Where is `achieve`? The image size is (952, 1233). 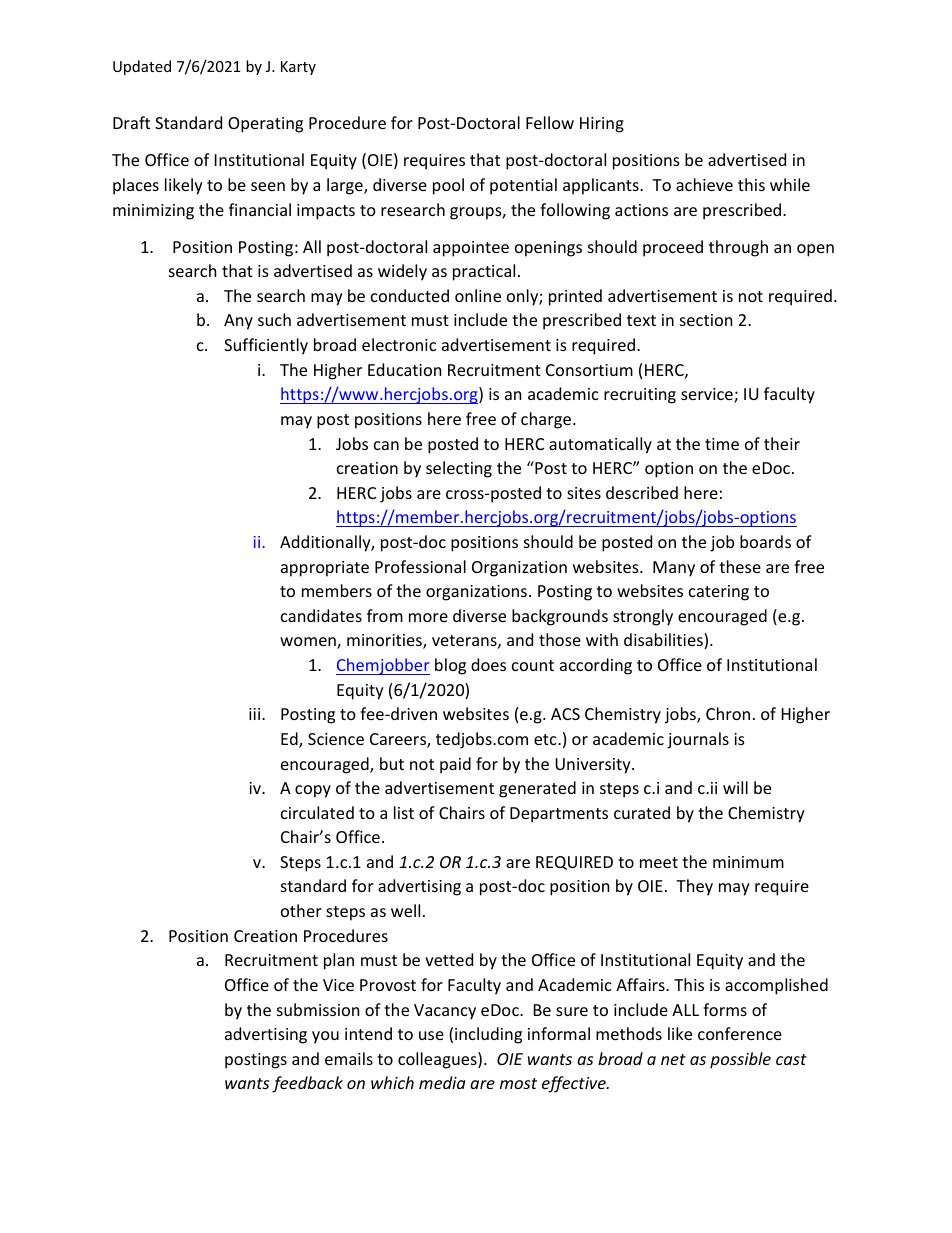 achieve is located at coordinates (704, 184).
